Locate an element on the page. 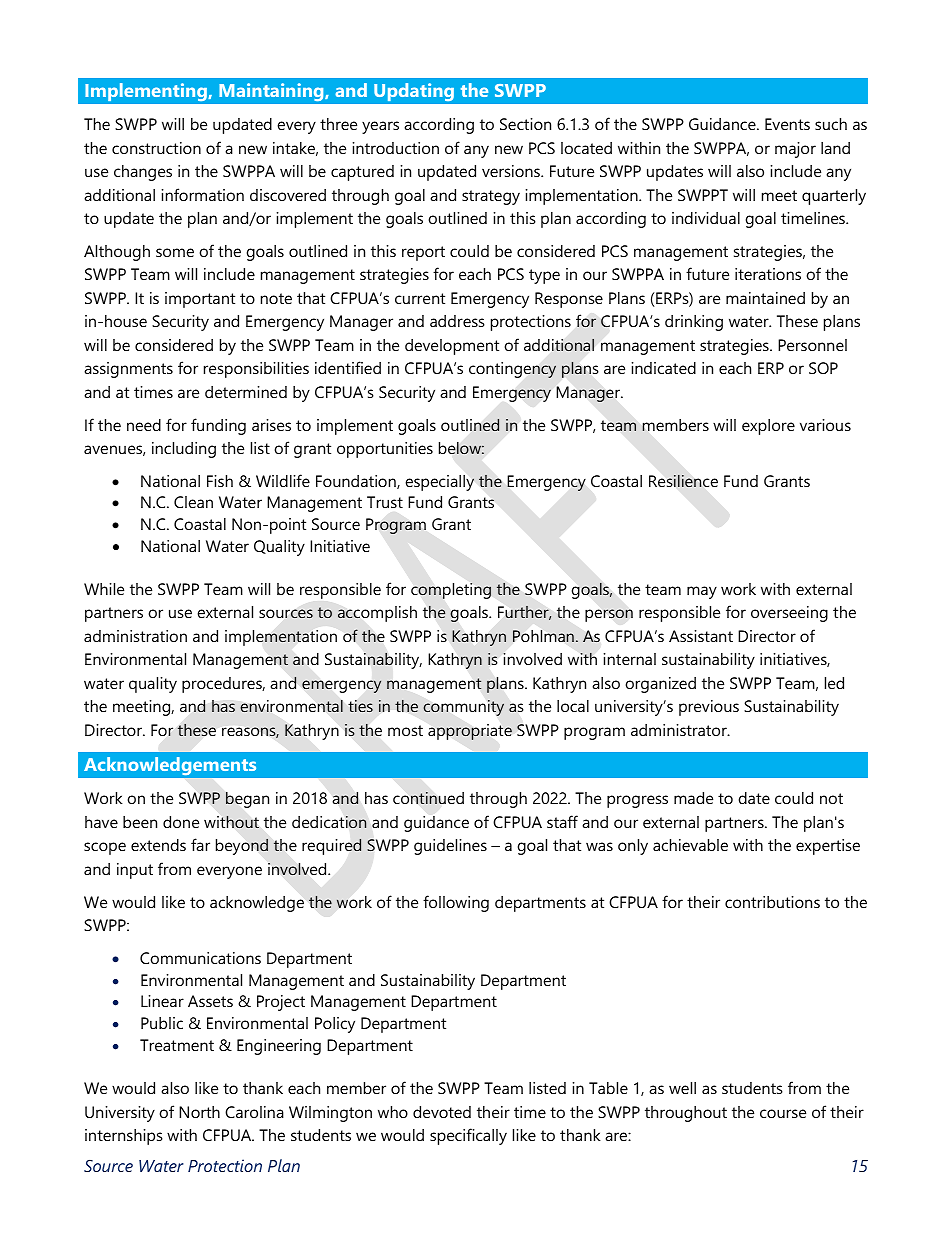 The width and height of the image is (952, 1233). done is located at coordinates (181, 822).
